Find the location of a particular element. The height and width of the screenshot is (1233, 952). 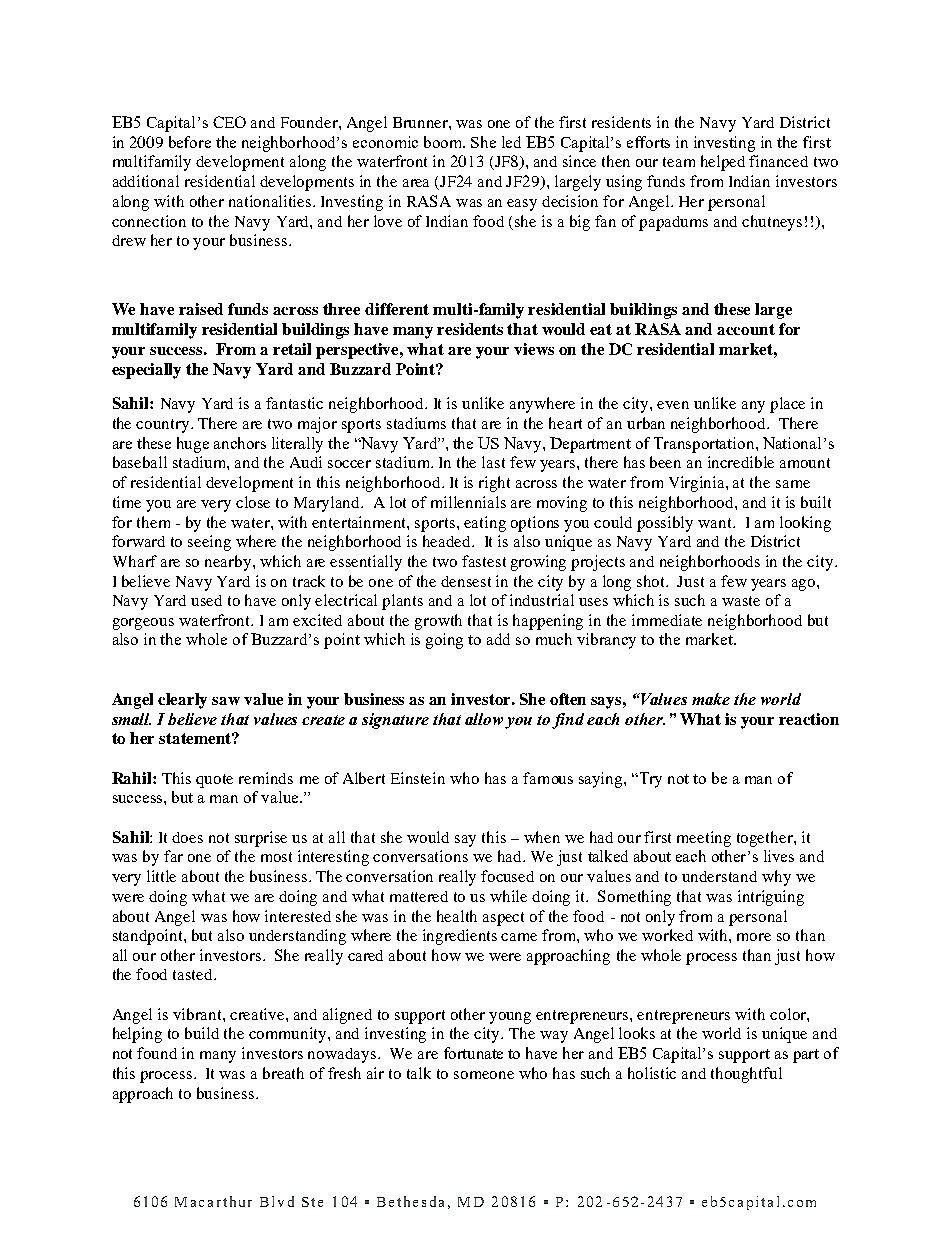

nearby is located at coordinates (229, 563).
